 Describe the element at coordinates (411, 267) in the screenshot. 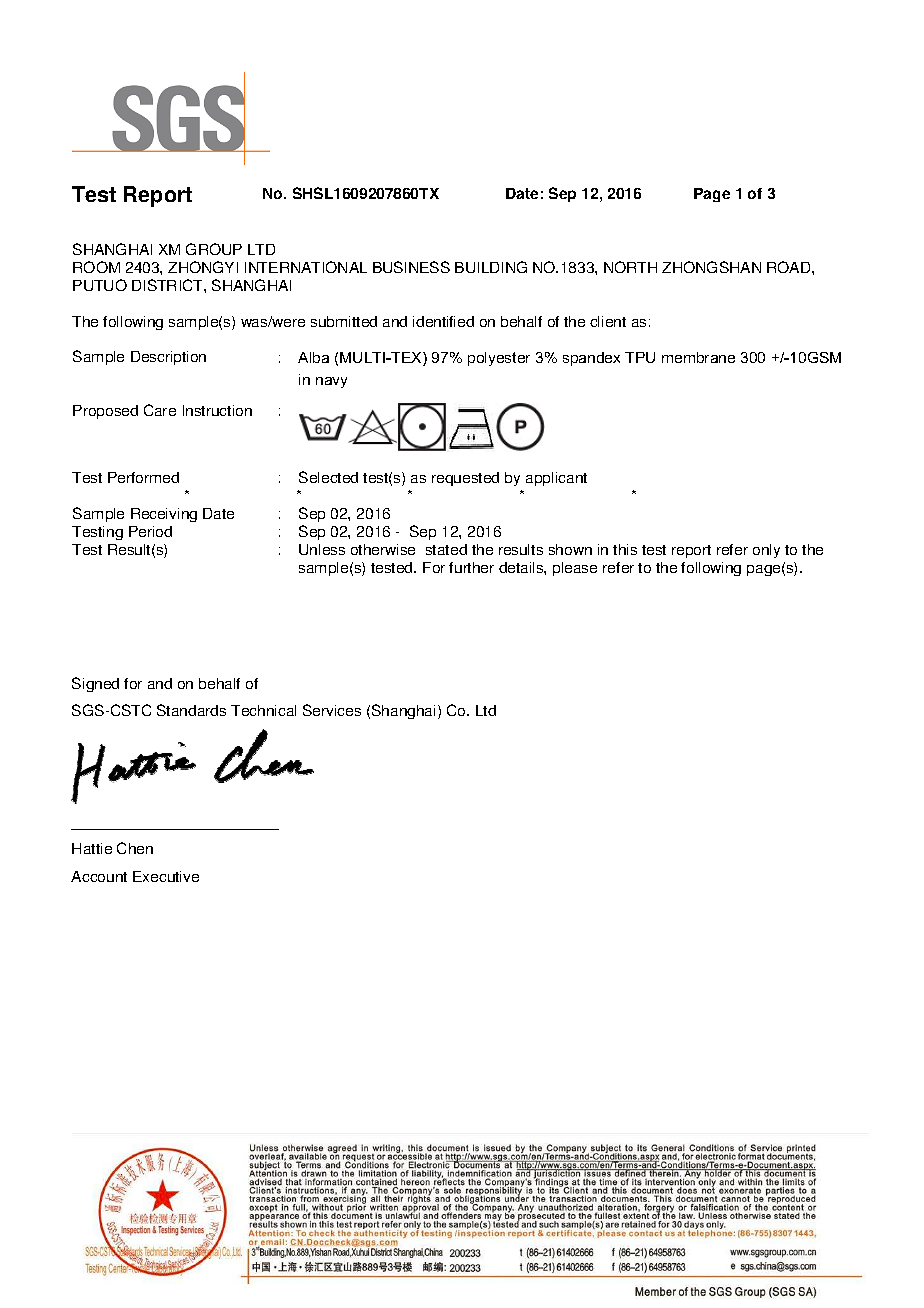

I see `BUSINESS` at that location.
